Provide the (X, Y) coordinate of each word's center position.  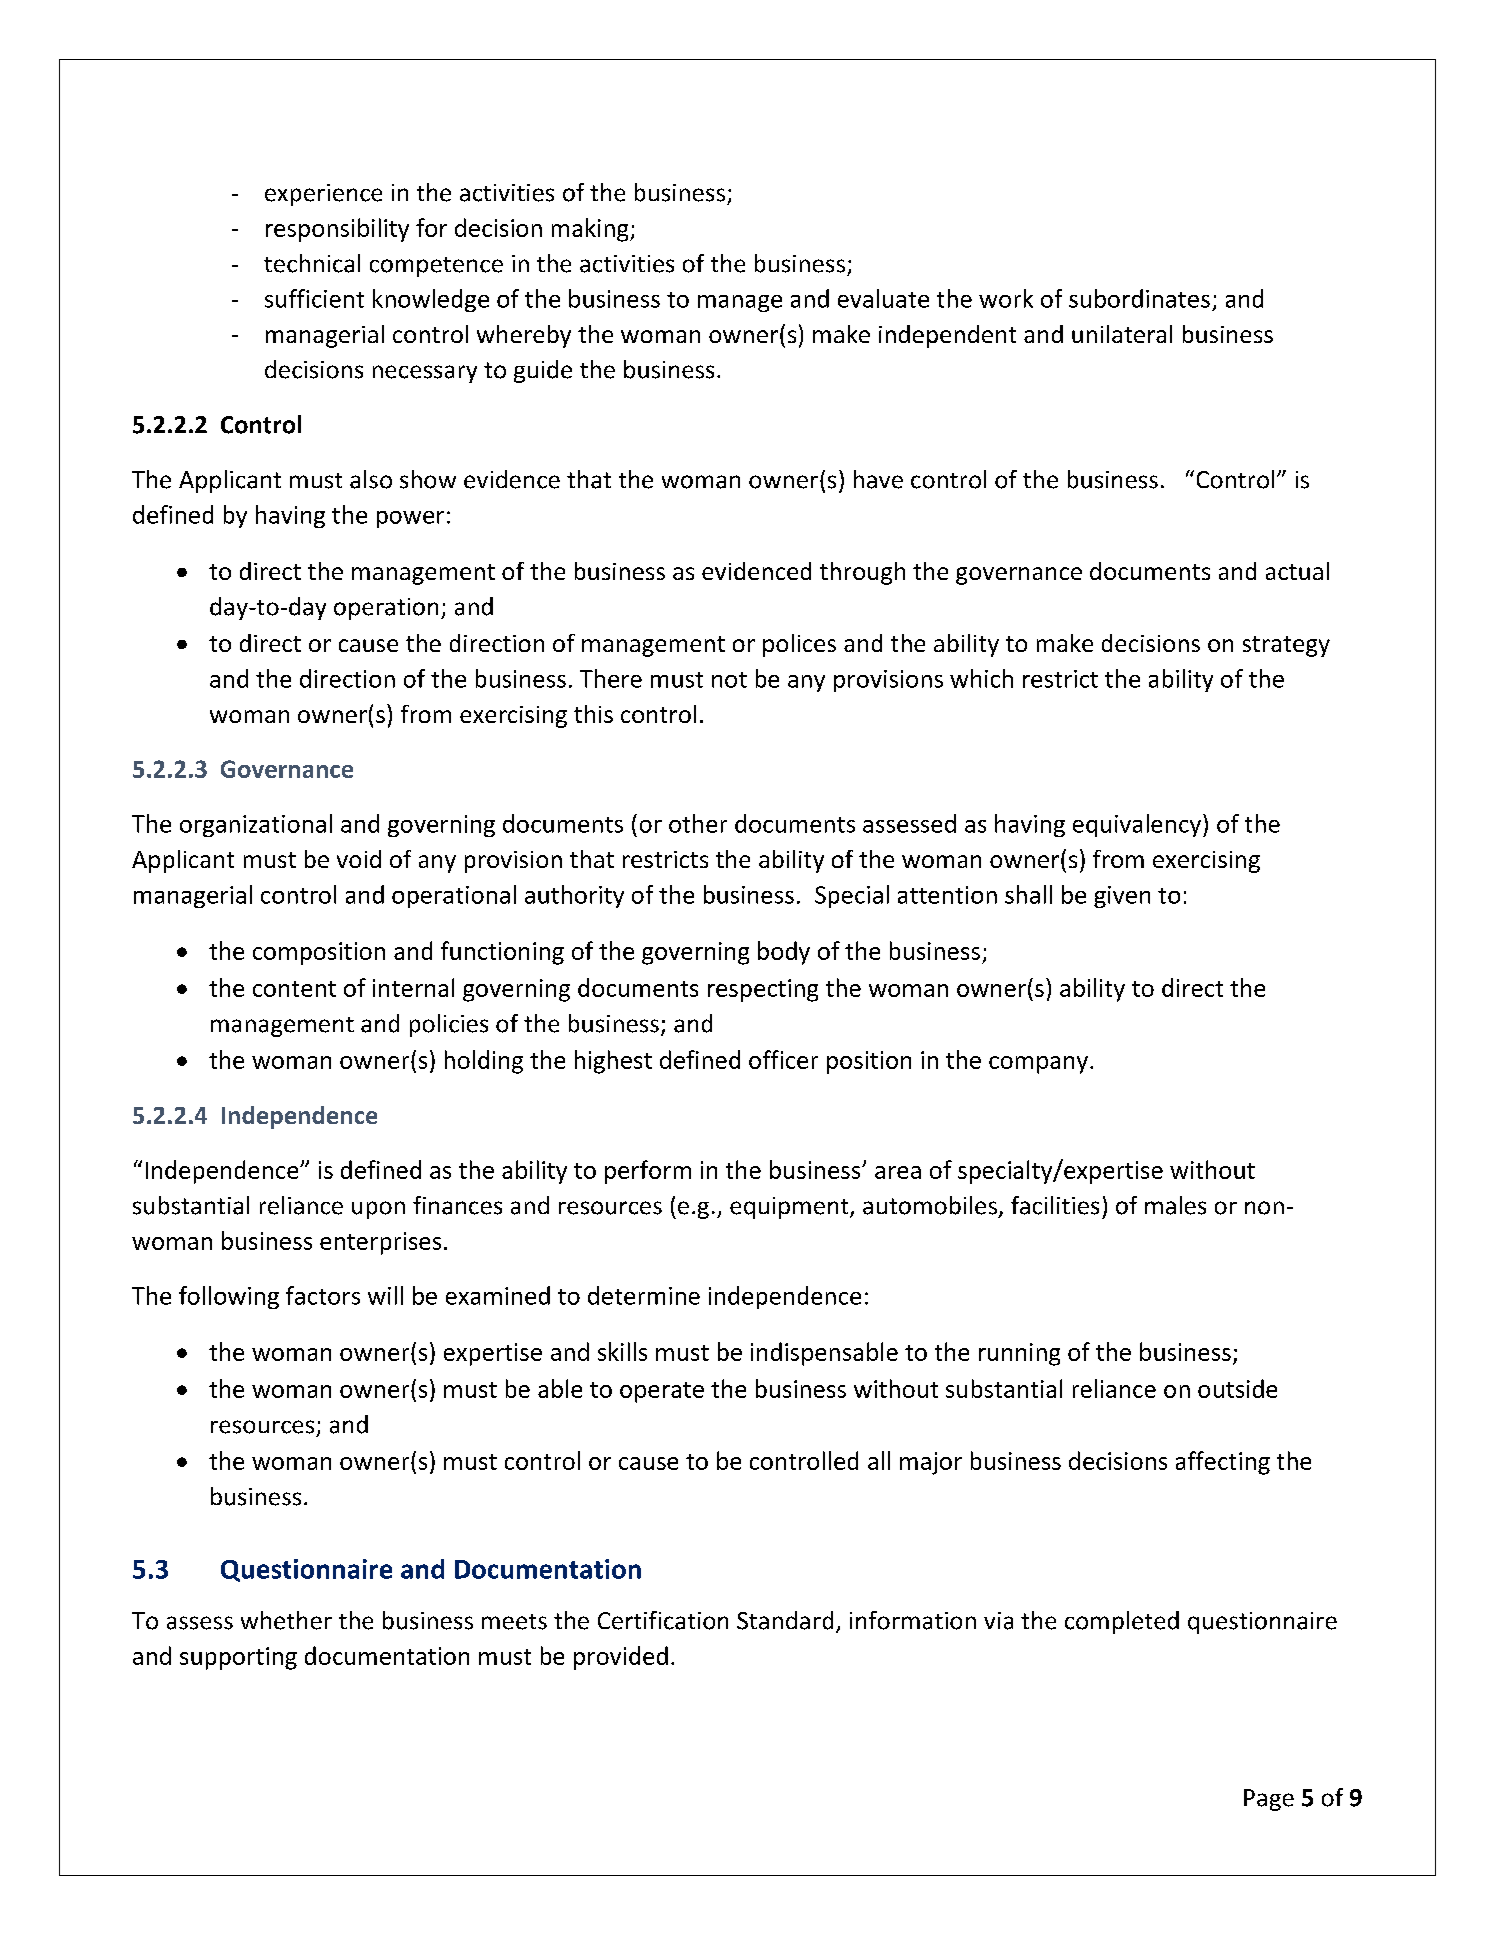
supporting (238, 1658)
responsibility (337, 230)
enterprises (380, 1243)
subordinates (1139, 298)
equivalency (1138, 825)
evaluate (883, 298)
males (1175, 1205)
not (729, 680)
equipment (790, 1208)
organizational (256, 825)
